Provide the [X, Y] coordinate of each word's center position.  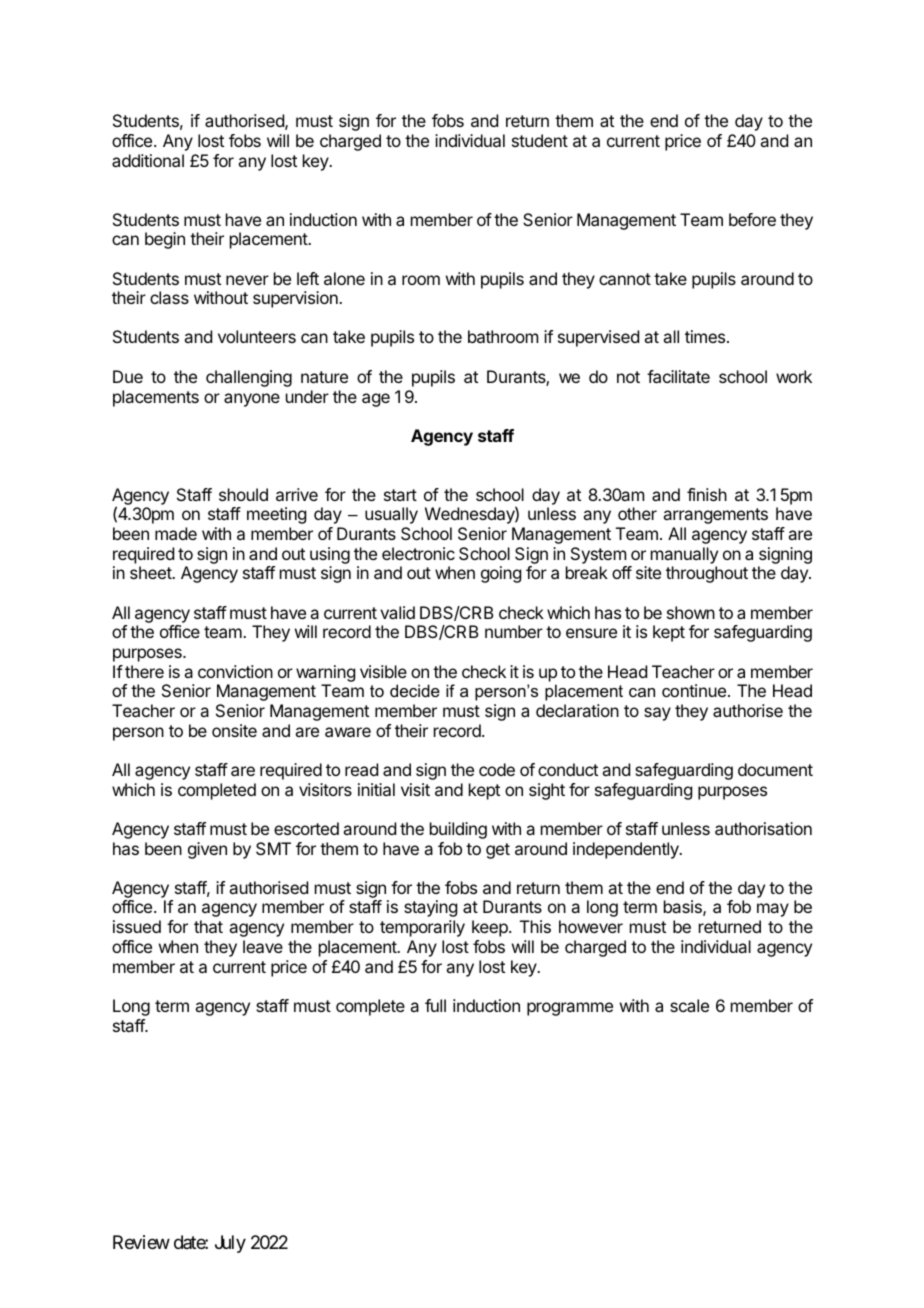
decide [415, 690]
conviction [235, 671]
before [752, 219]
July [230, 1244]
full [435, 1005]
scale [689, 1005]
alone [344, 278]
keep [491, 928]
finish [707, 494]
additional [148, 160]
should [243, 494]
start [400, 495]
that [208, 926]
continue [694, 690]
